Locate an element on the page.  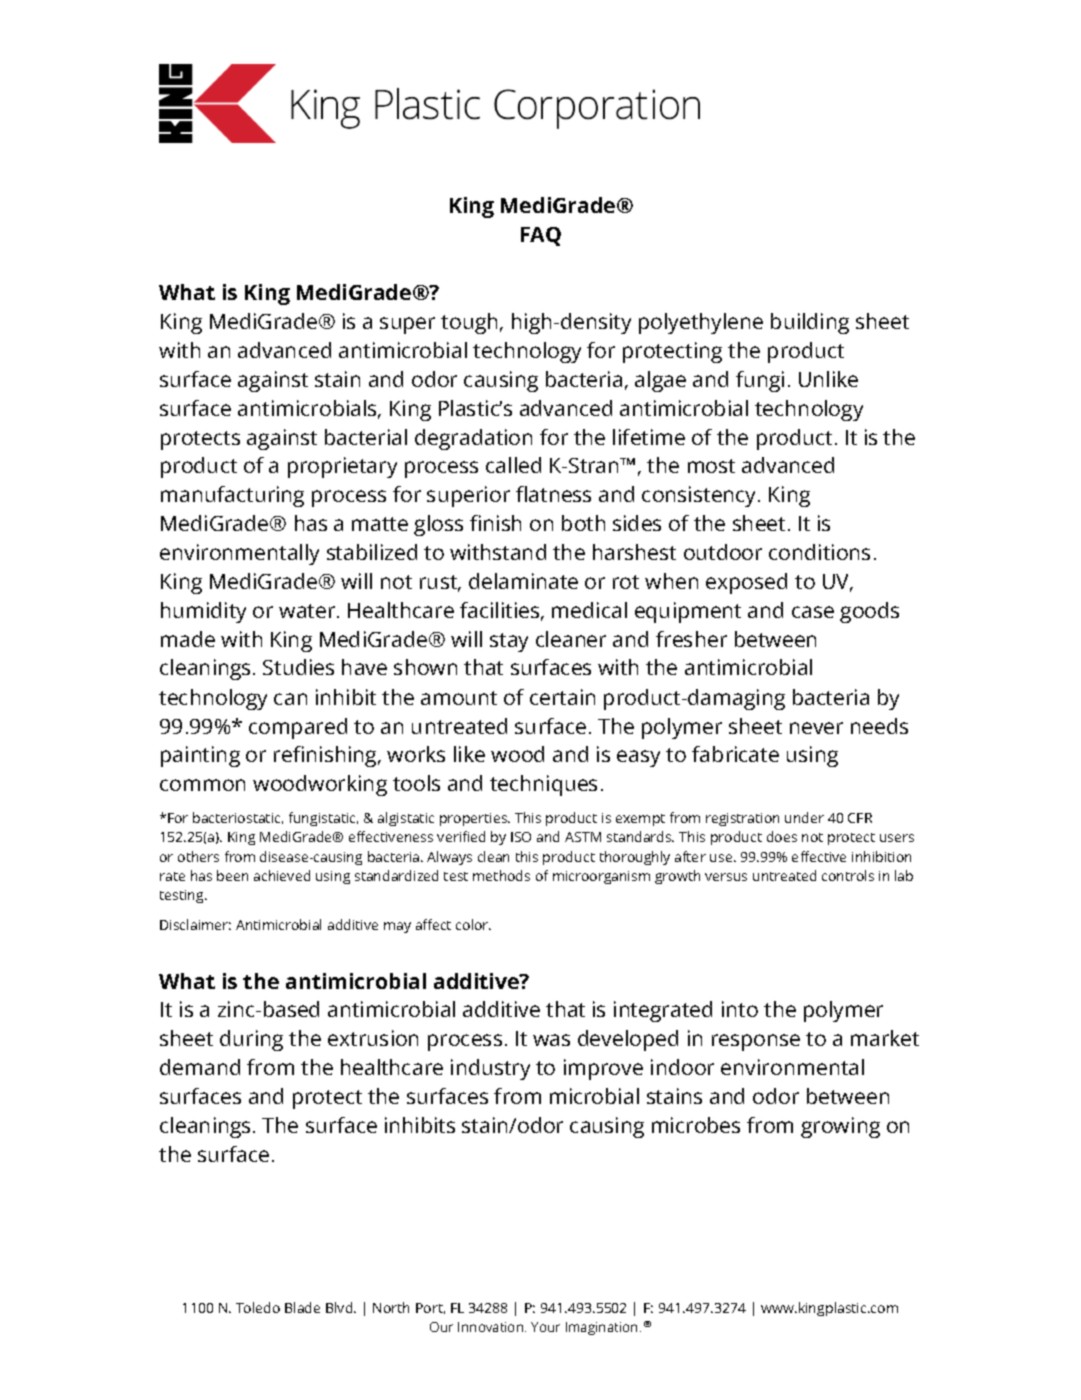
Toledo is located at coordinates (258, 1307).
